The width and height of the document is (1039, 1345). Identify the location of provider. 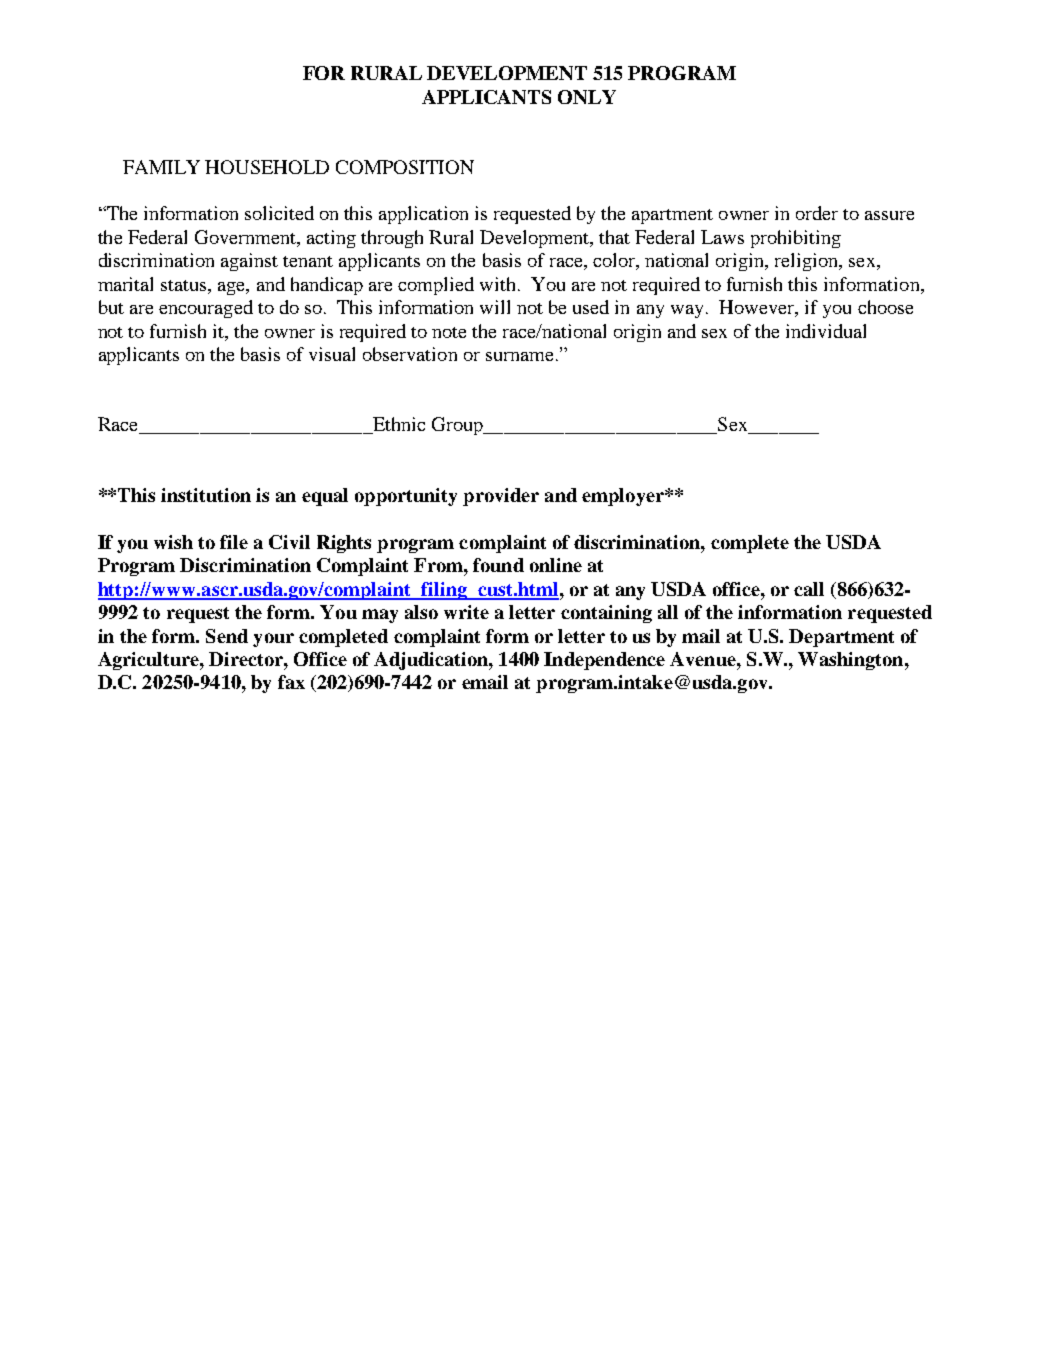
(501, 497).
